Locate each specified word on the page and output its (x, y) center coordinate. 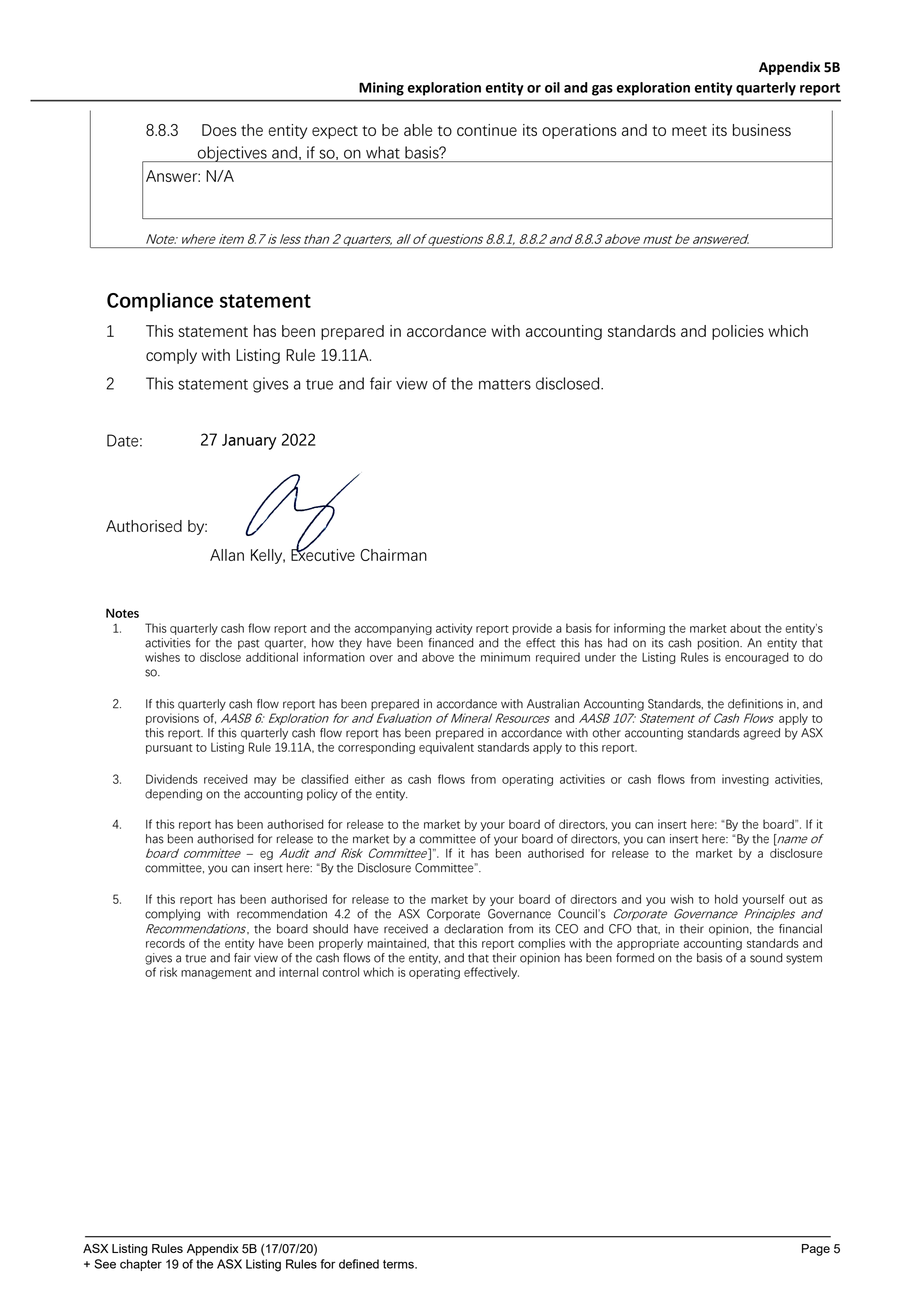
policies (738, 332)
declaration (473, 929)
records (165, 943)
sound (766, 958)
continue (487, 130)
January (249, 442)
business (762, 130)
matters (505, 384)
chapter (141, 1265)
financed (451, 643)
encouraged (757, 658)
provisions (172, 719)
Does (219, 130)
